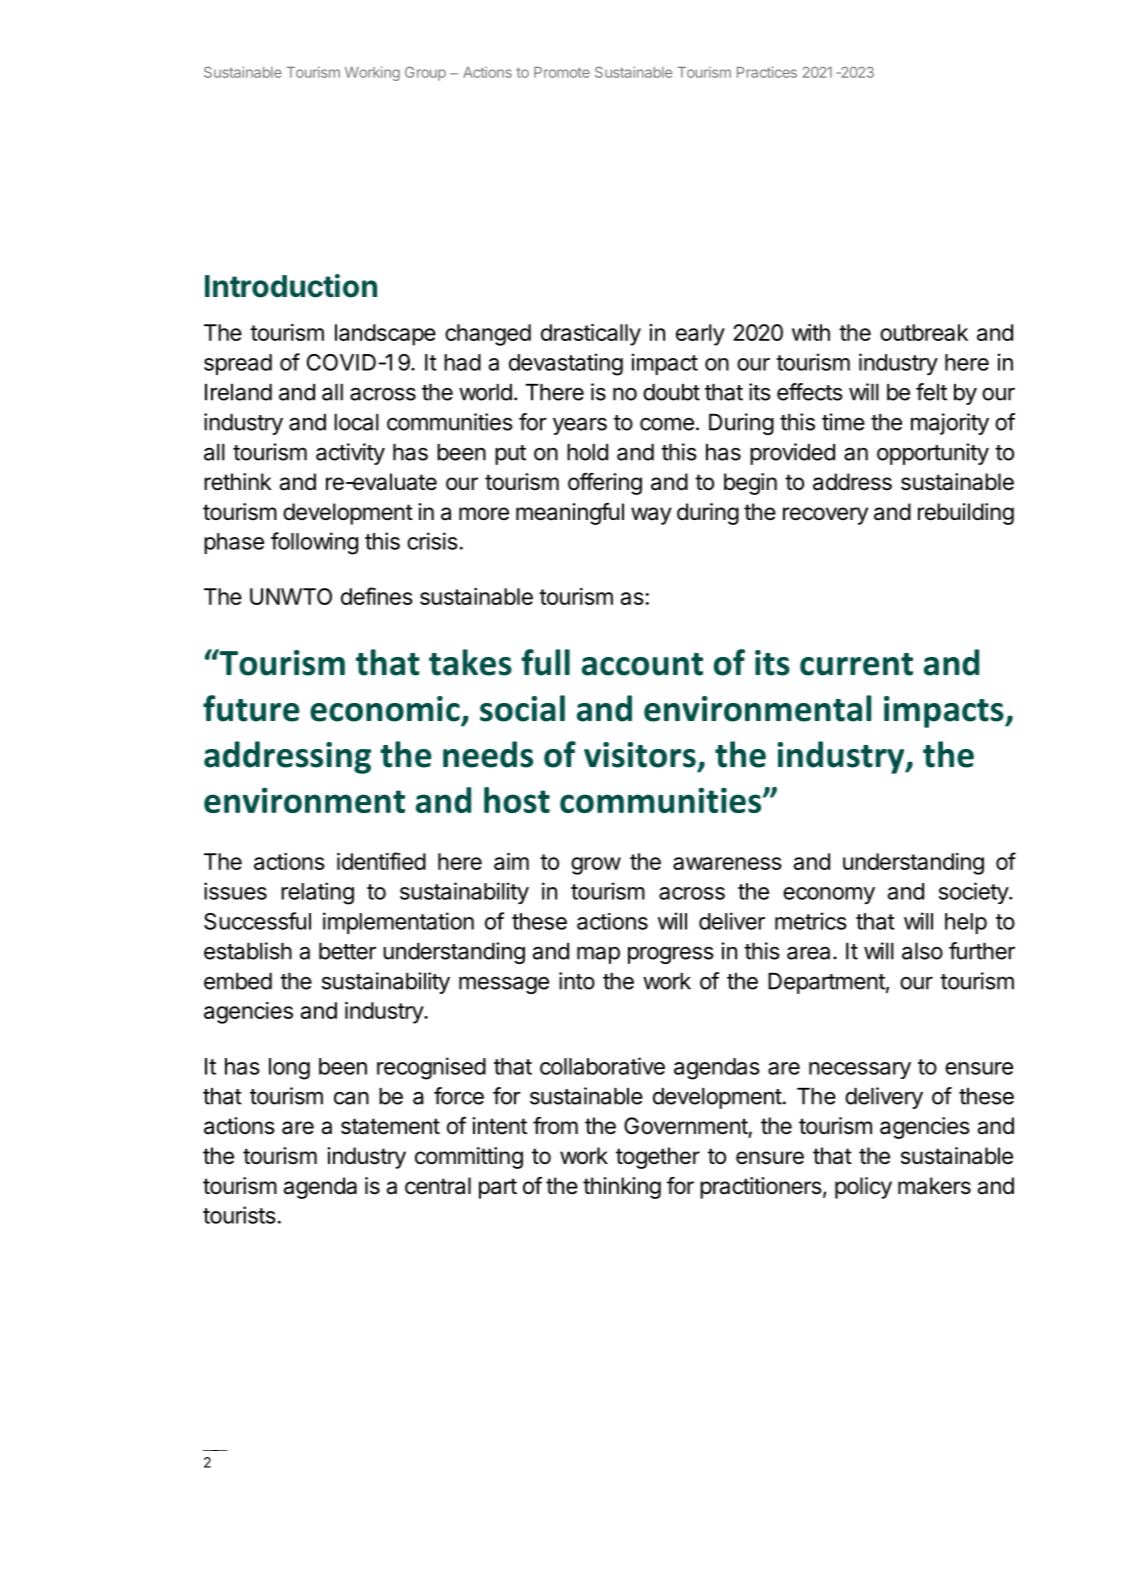 Image resolution: width=1121 pixels, height=1585 pixels. Describe the element at coordinates (562, 72) in the screenshot. I see `Promote` at that location.
